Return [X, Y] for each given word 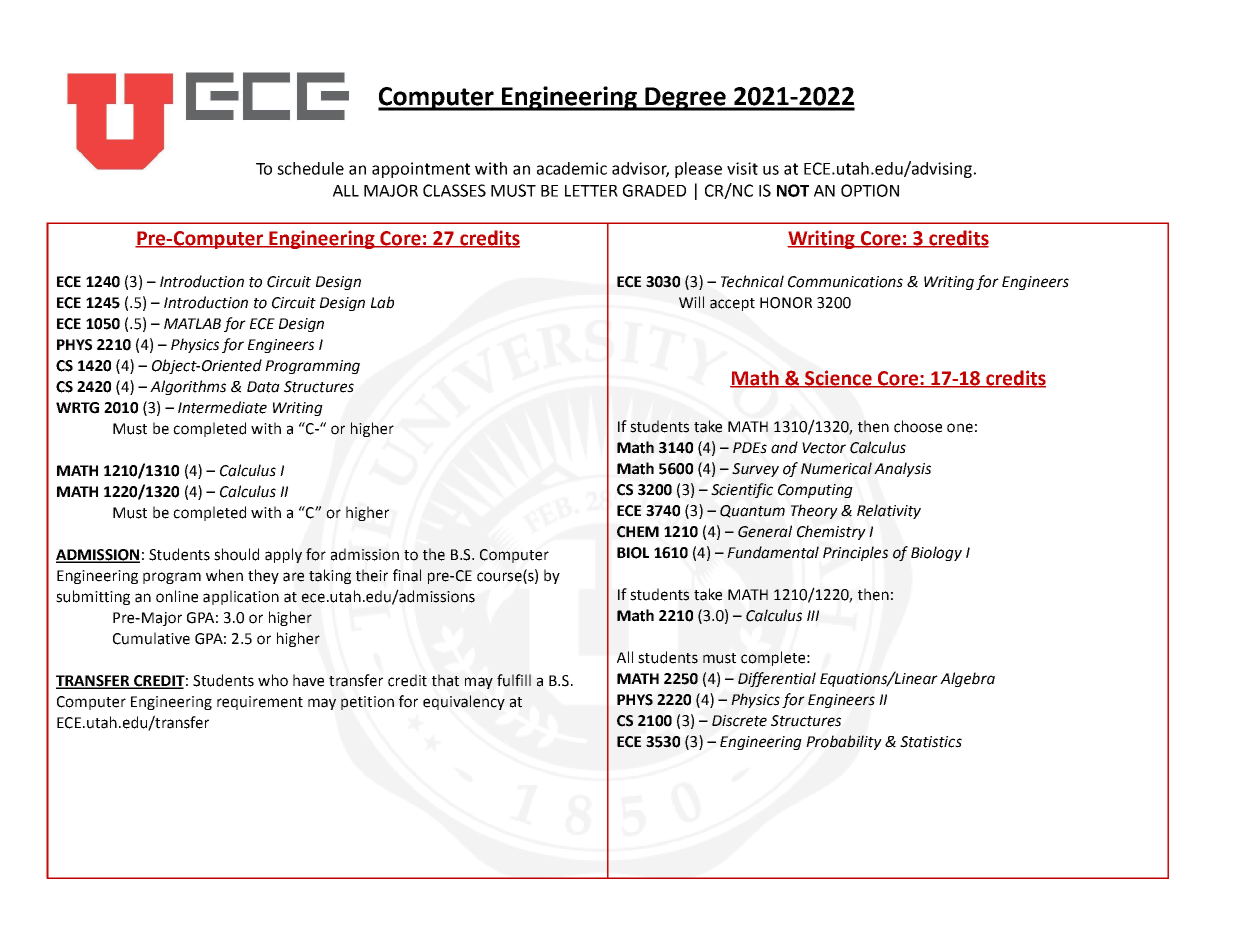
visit [742, 168]
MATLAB [192, 323]
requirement [260, 703]
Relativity [889, 511]
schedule [310, 168]
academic [572, 168]
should [236, 554]
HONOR [786, 303]
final [407, 575]
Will [691, 302]
